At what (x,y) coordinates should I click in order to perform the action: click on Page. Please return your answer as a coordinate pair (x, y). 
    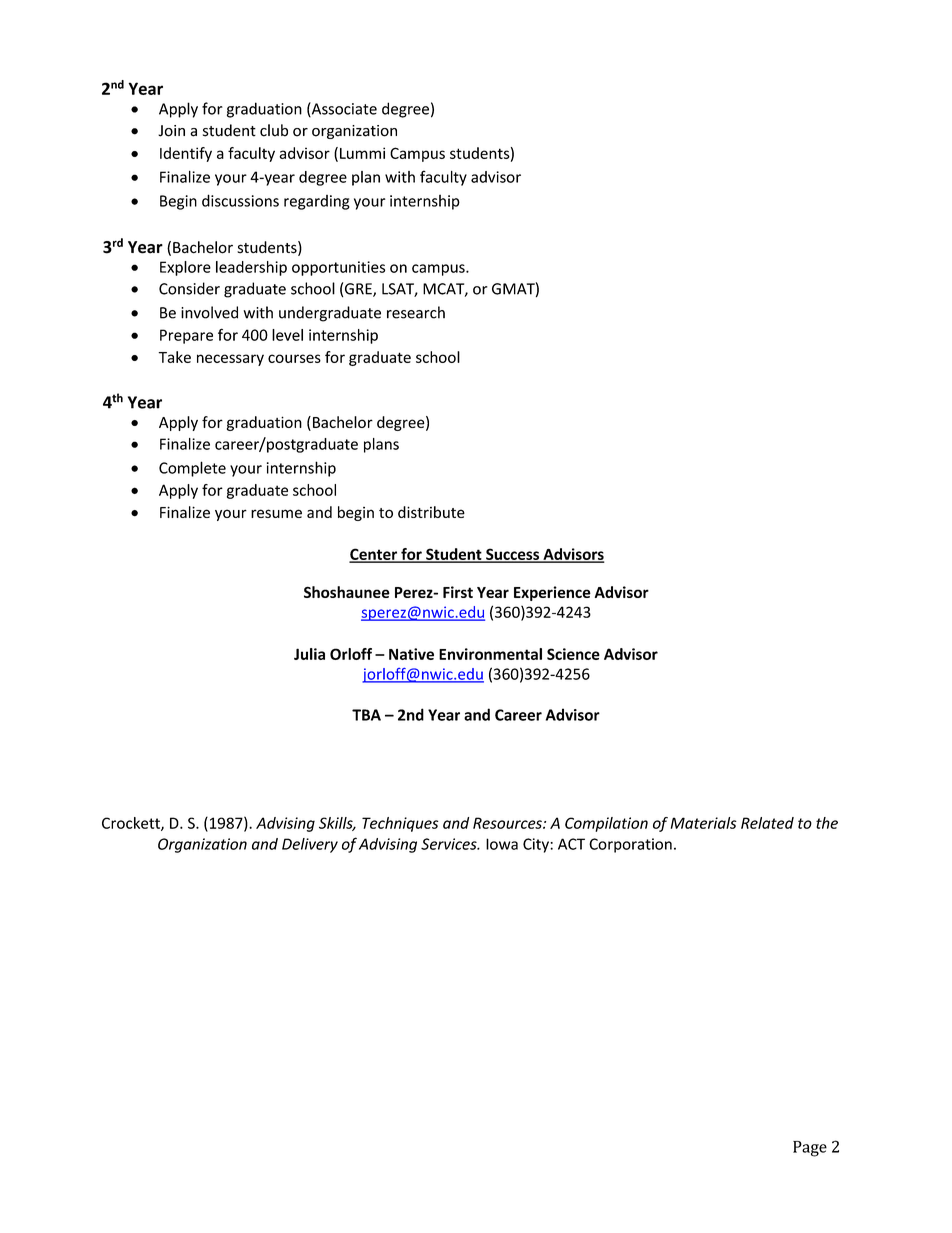
    Looking at the image, I should click on (810, 1149).
